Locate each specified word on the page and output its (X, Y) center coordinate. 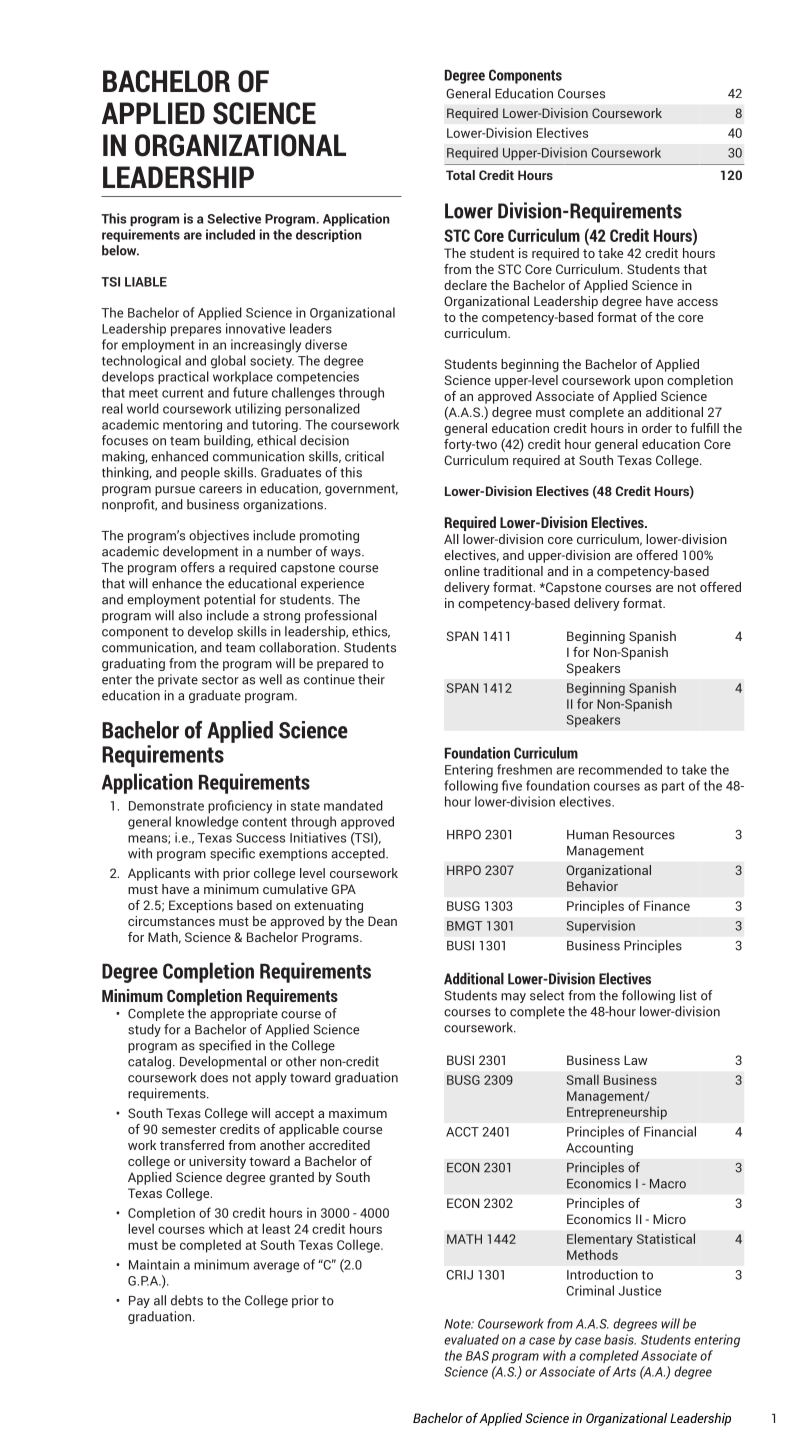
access (697, 302)
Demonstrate (166, 806)
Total (460, 175)
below (120, 250)
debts (187, 1300)
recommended (620, 769)
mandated (353, 805)
